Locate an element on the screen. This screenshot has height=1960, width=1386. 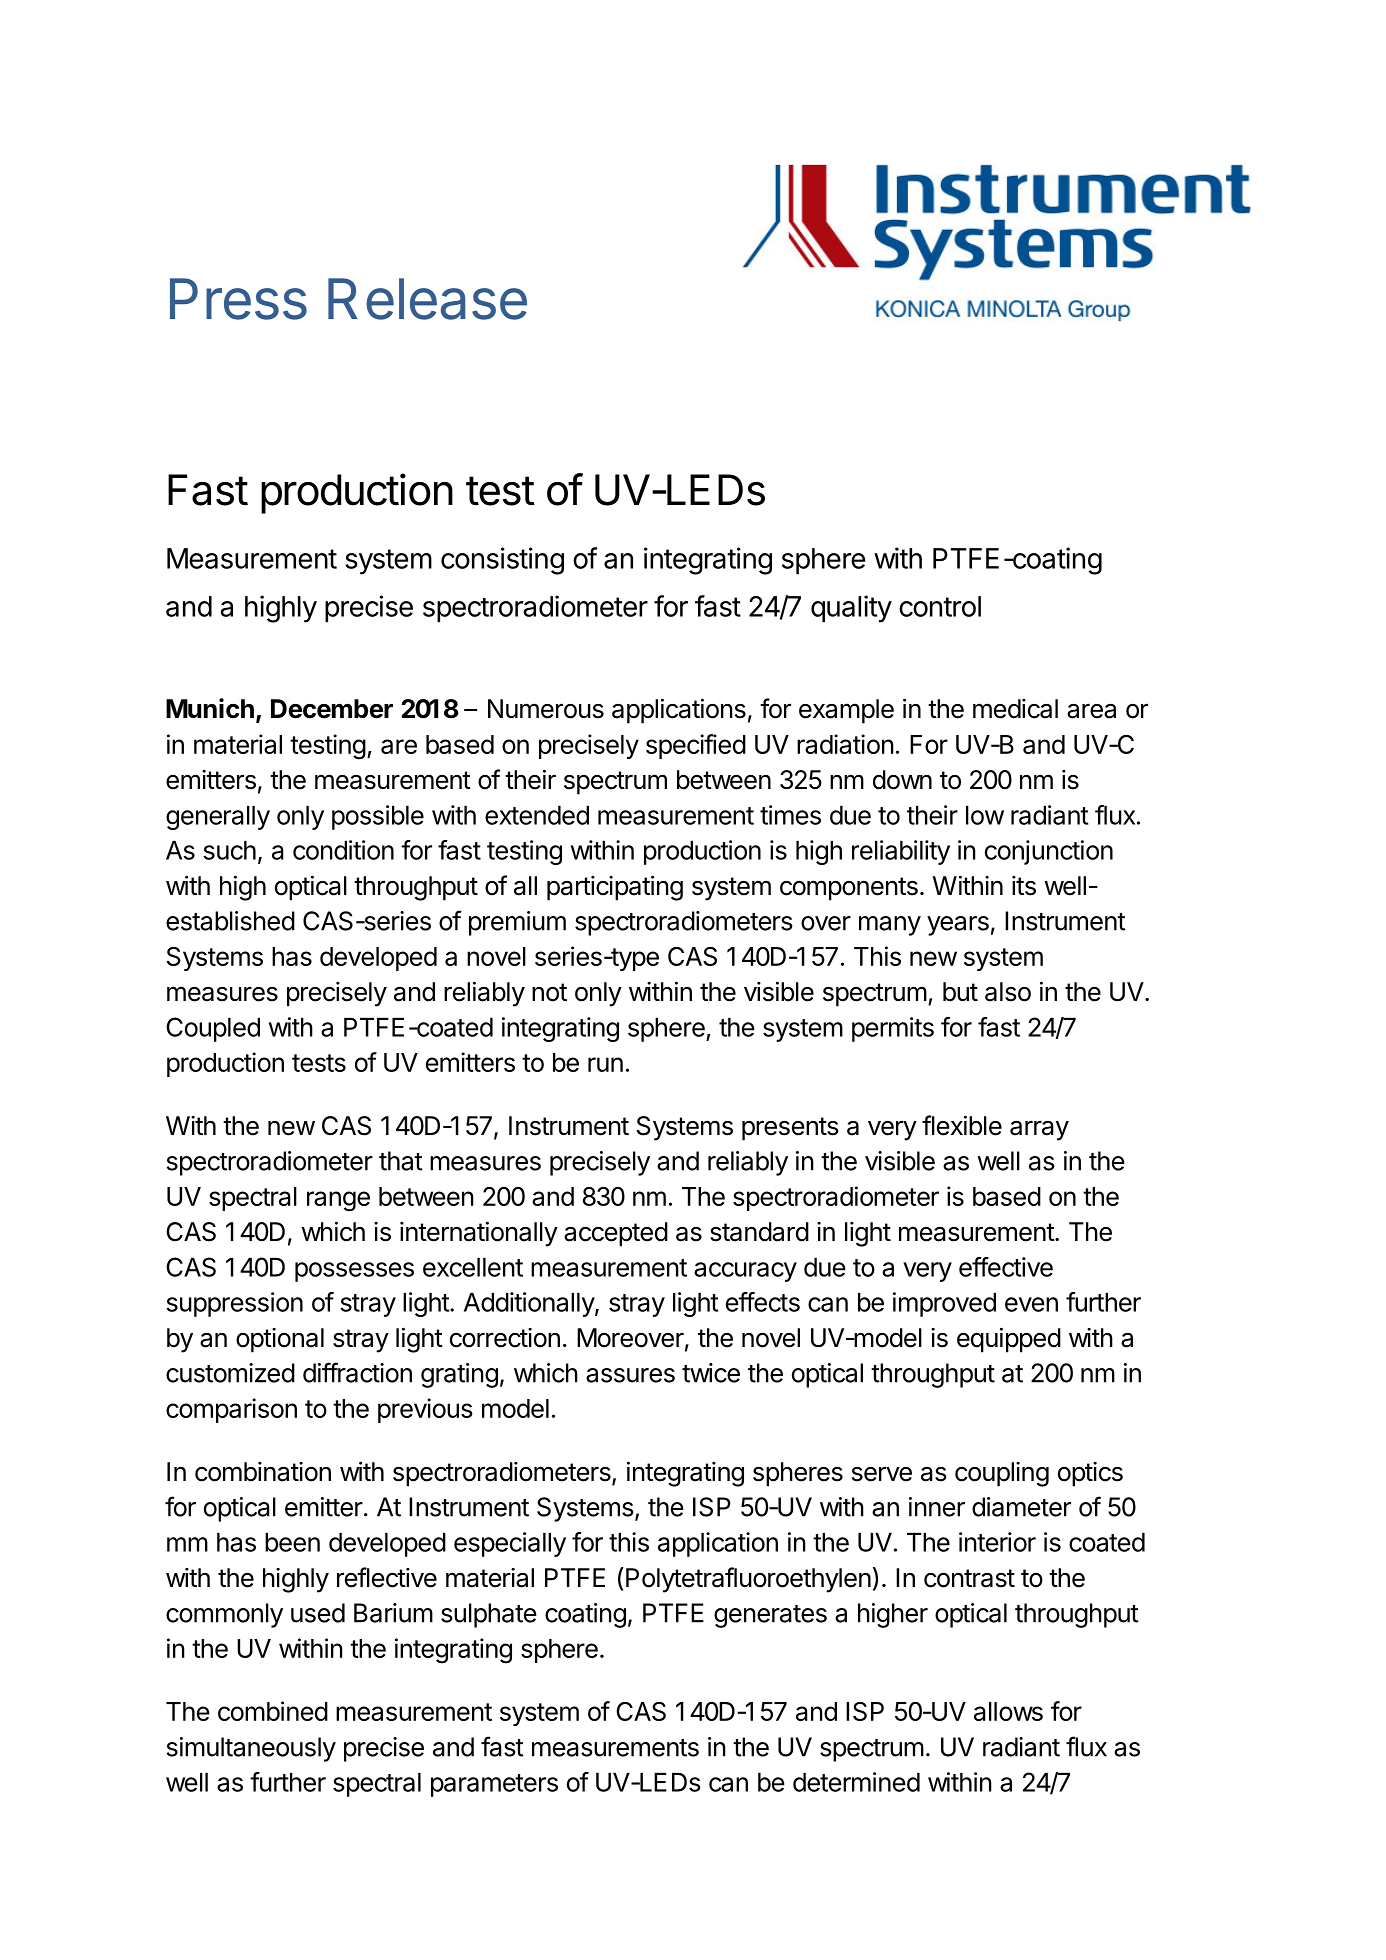
parameters is located at coordinates (494, 1785).
